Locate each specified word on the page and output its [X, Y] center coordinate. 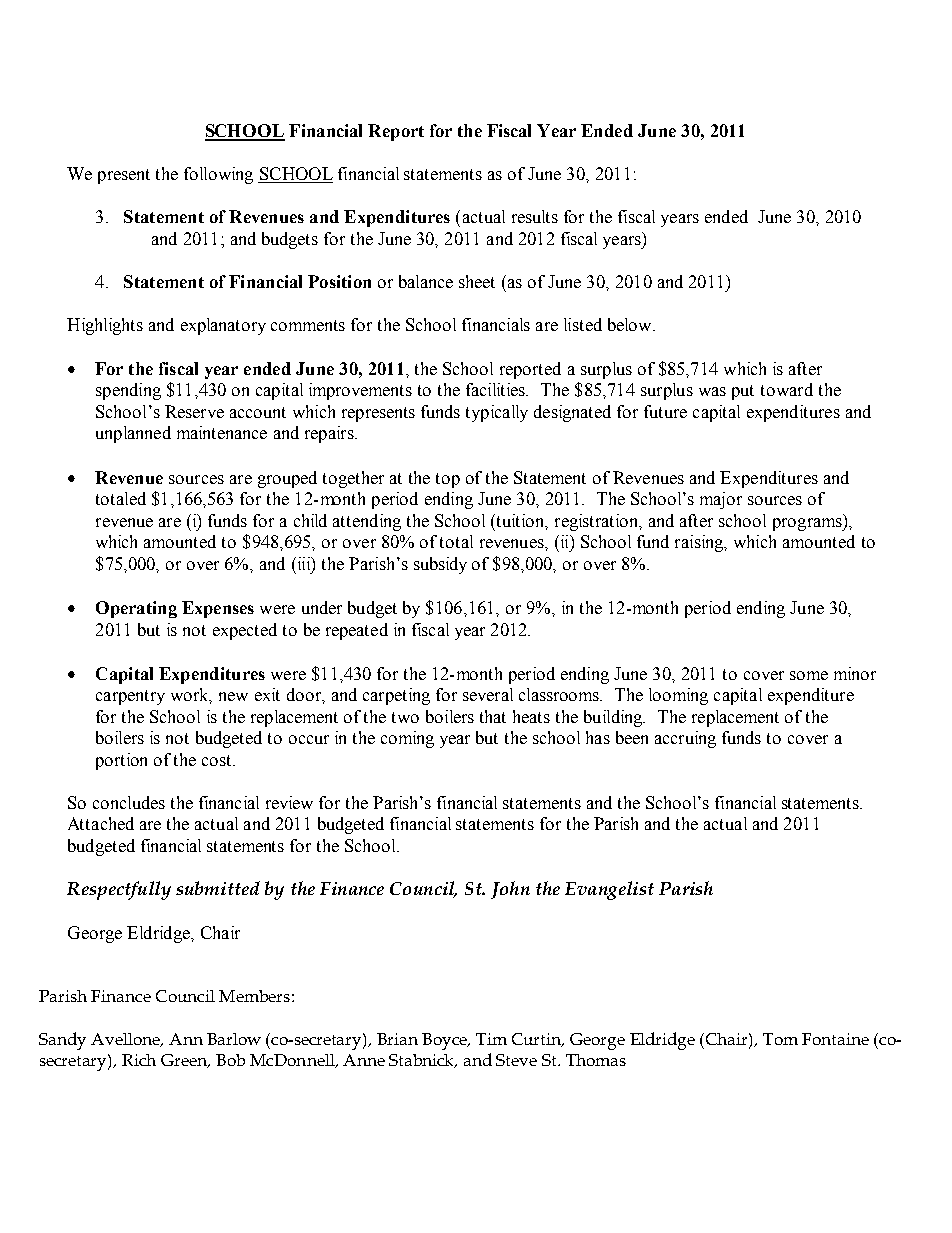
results [535, 216]
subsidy [440, 565]
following [218, 175]
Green [185, 1061]
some [809, 675]
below [631, 324]
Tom [780, 1039]
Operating [136, 609]
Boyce [445, 1041]
